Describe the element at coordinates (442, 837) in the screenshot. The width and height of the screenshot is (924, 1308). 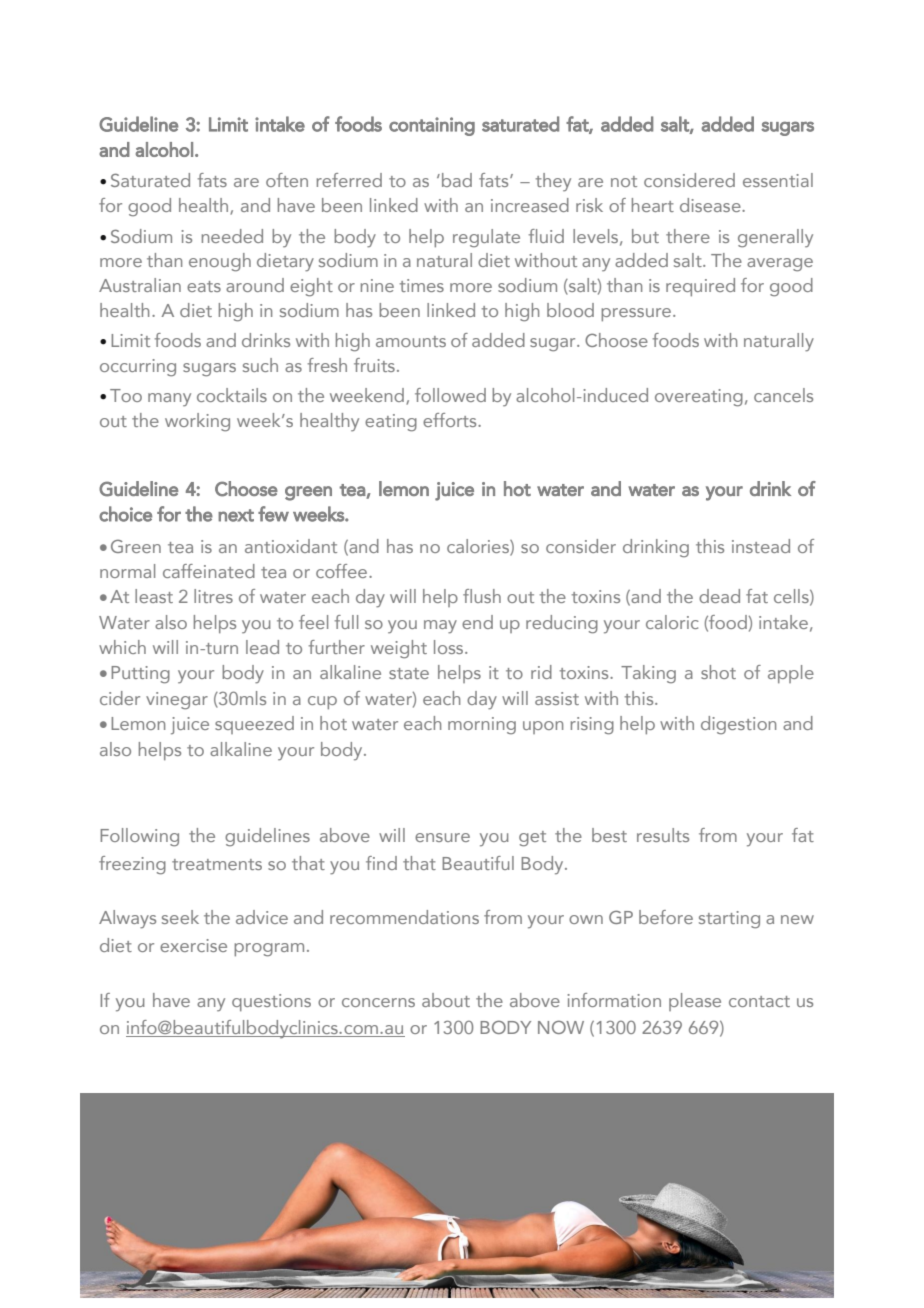
I see `ensure` at that location.
